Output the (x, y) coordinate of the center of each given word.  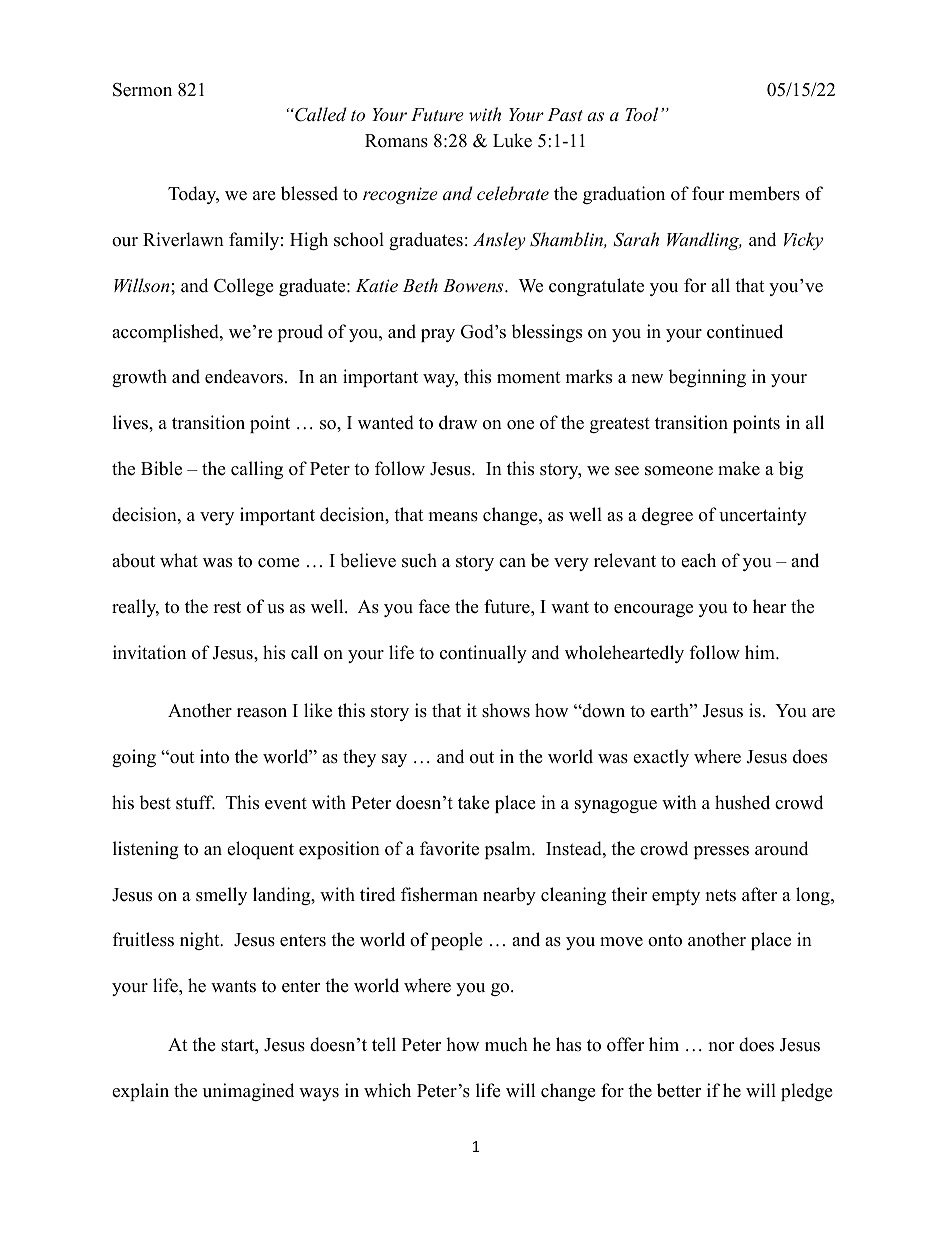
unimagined (248, 1092)
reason (262, 713)
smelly (221, 896)
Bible (161, 468)
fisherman (439, 894)
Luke (512, 140)
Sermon (142, 90)
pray (438, 335)
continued (745, 331)
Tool (641, 114)
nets (720, 895)
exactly (661, 758)
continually (483, 654)
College (243, 287)
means (453, 517)
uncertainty (763, 516)
